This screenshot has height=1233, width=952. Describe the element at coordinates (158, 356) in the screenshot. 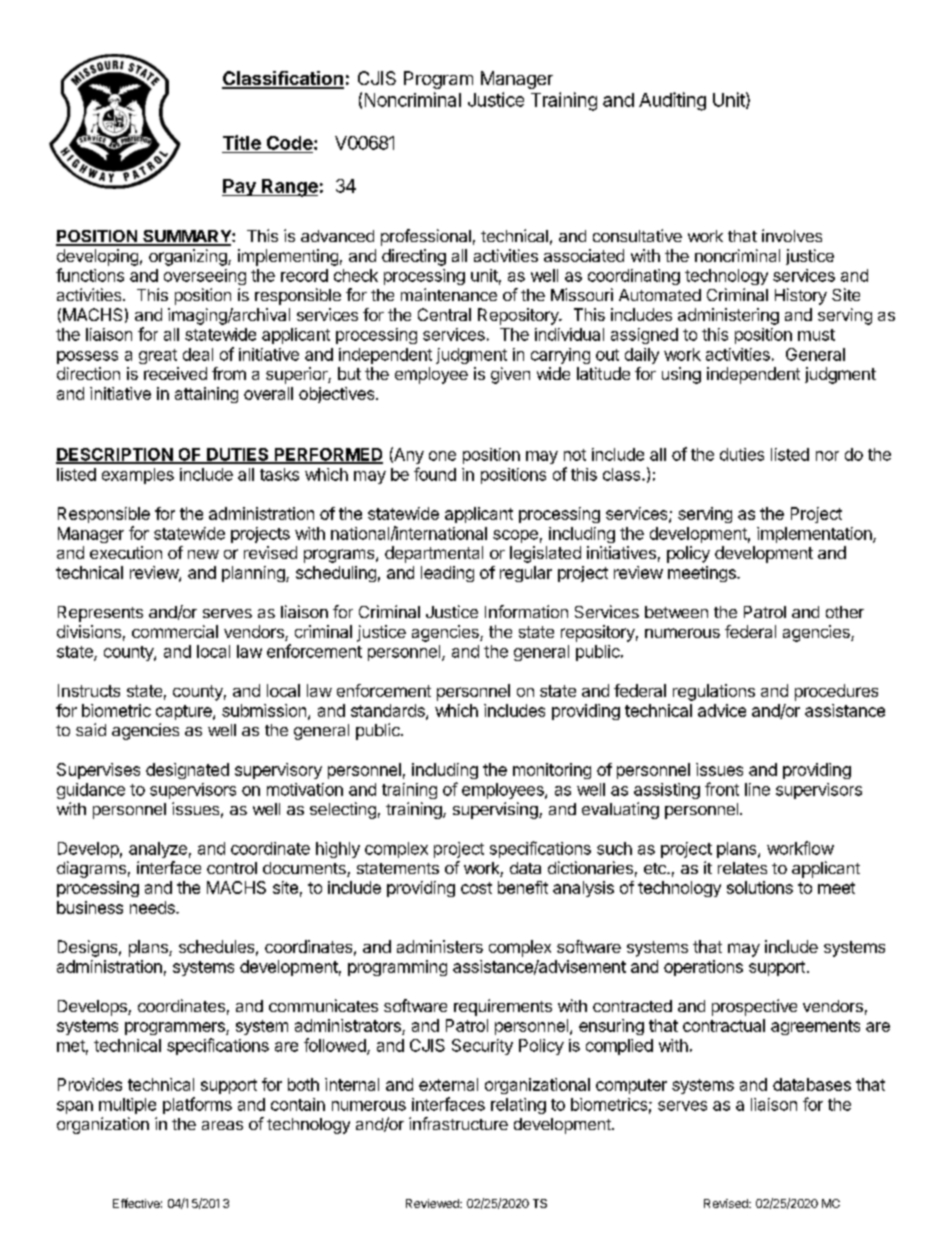

I see `great` at that location.
